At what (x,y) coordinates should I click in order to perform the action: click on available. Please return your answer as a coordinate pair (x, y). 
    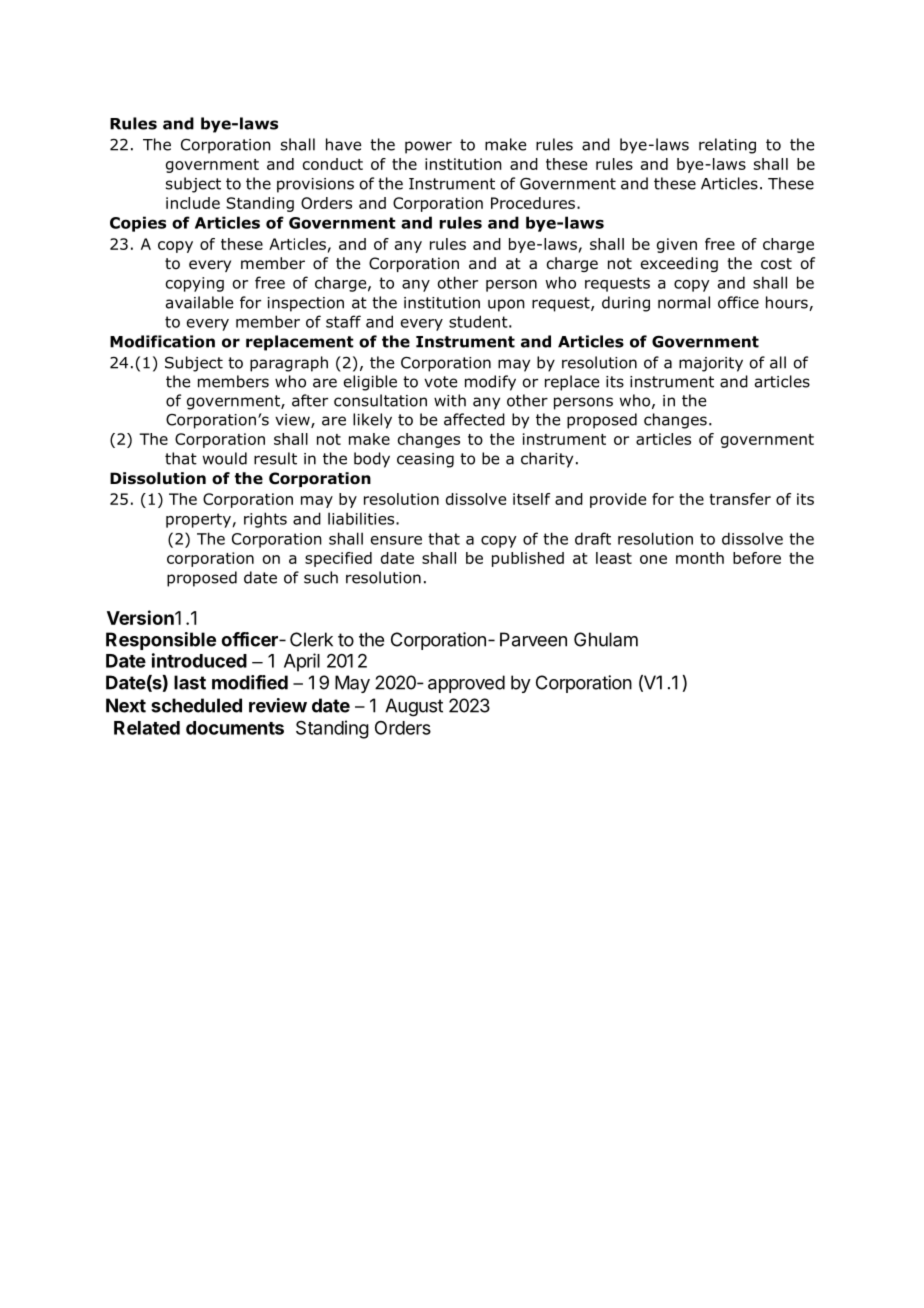
    Looking at the image, I should click on (199, 302).
